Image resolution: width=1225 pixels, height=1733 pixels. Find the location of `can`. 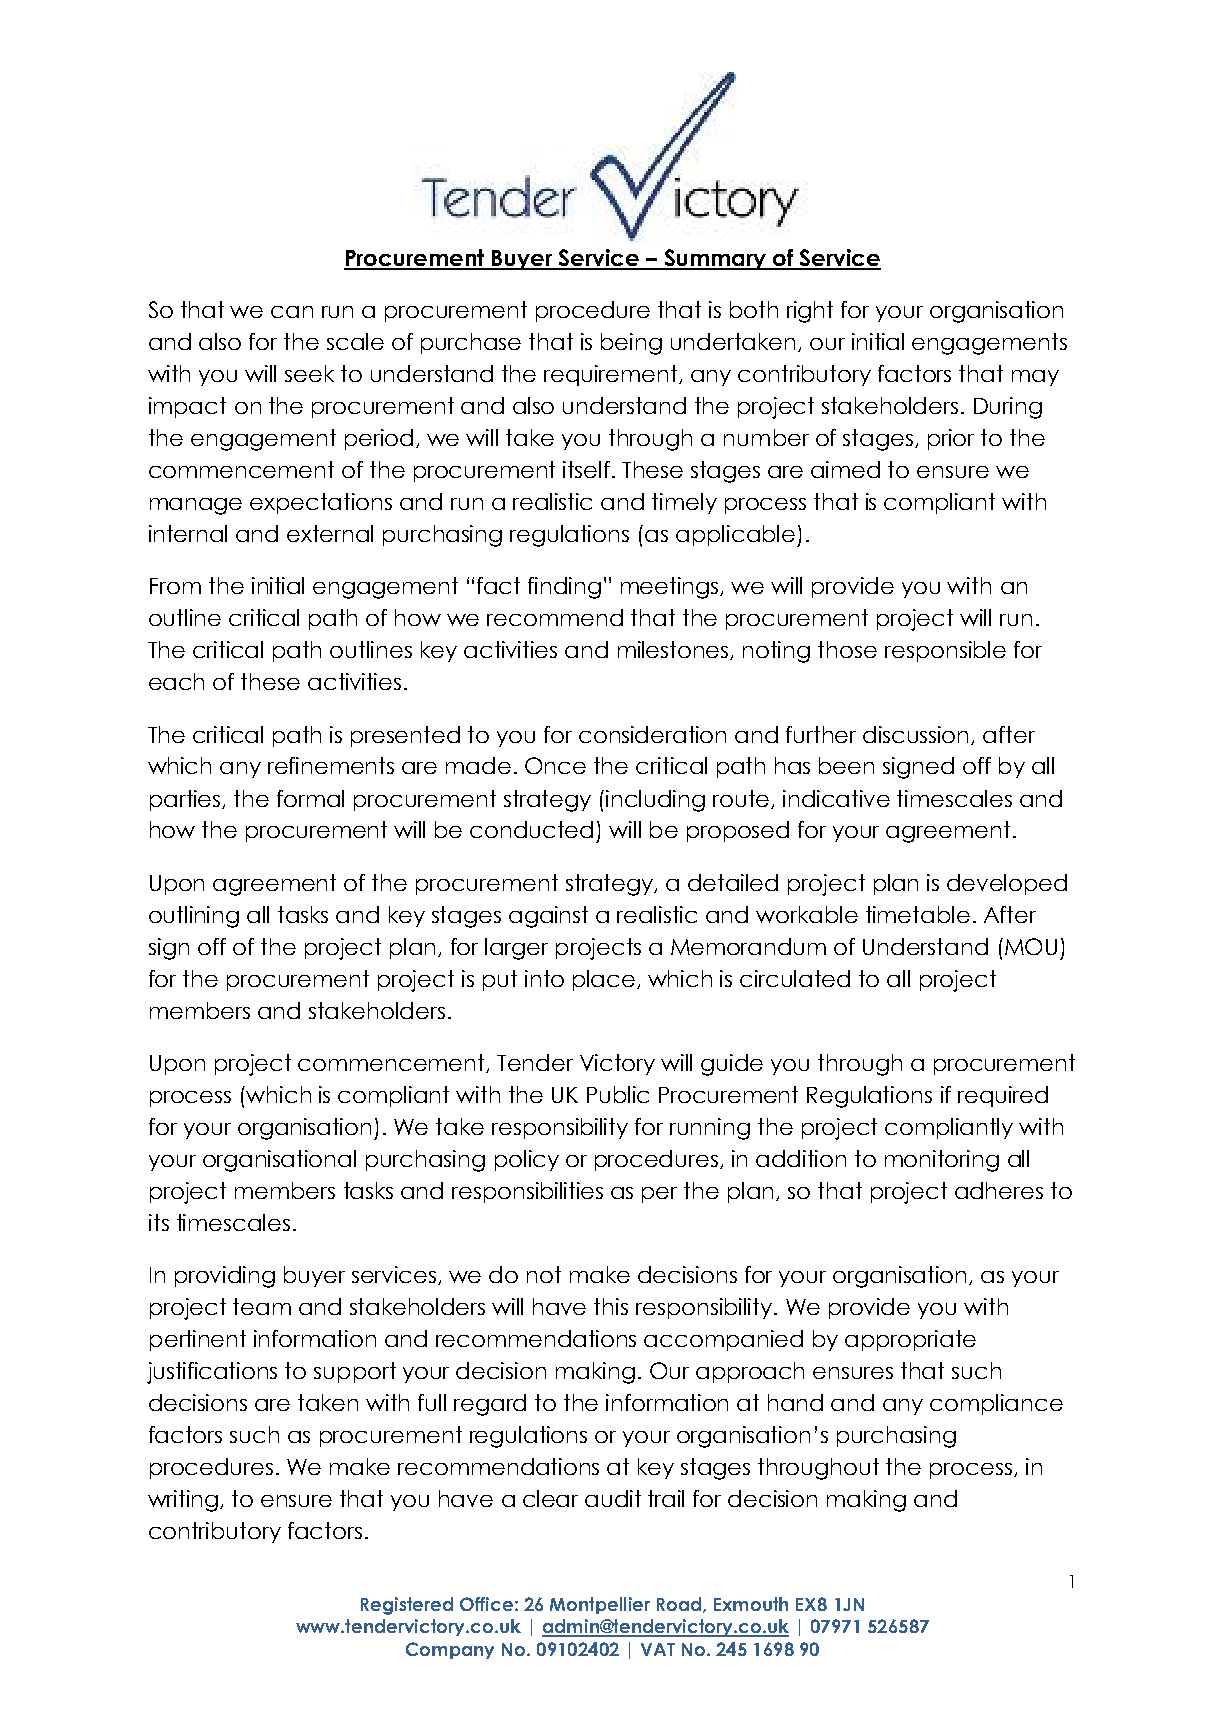

can is located at coordinates (292, 312).
